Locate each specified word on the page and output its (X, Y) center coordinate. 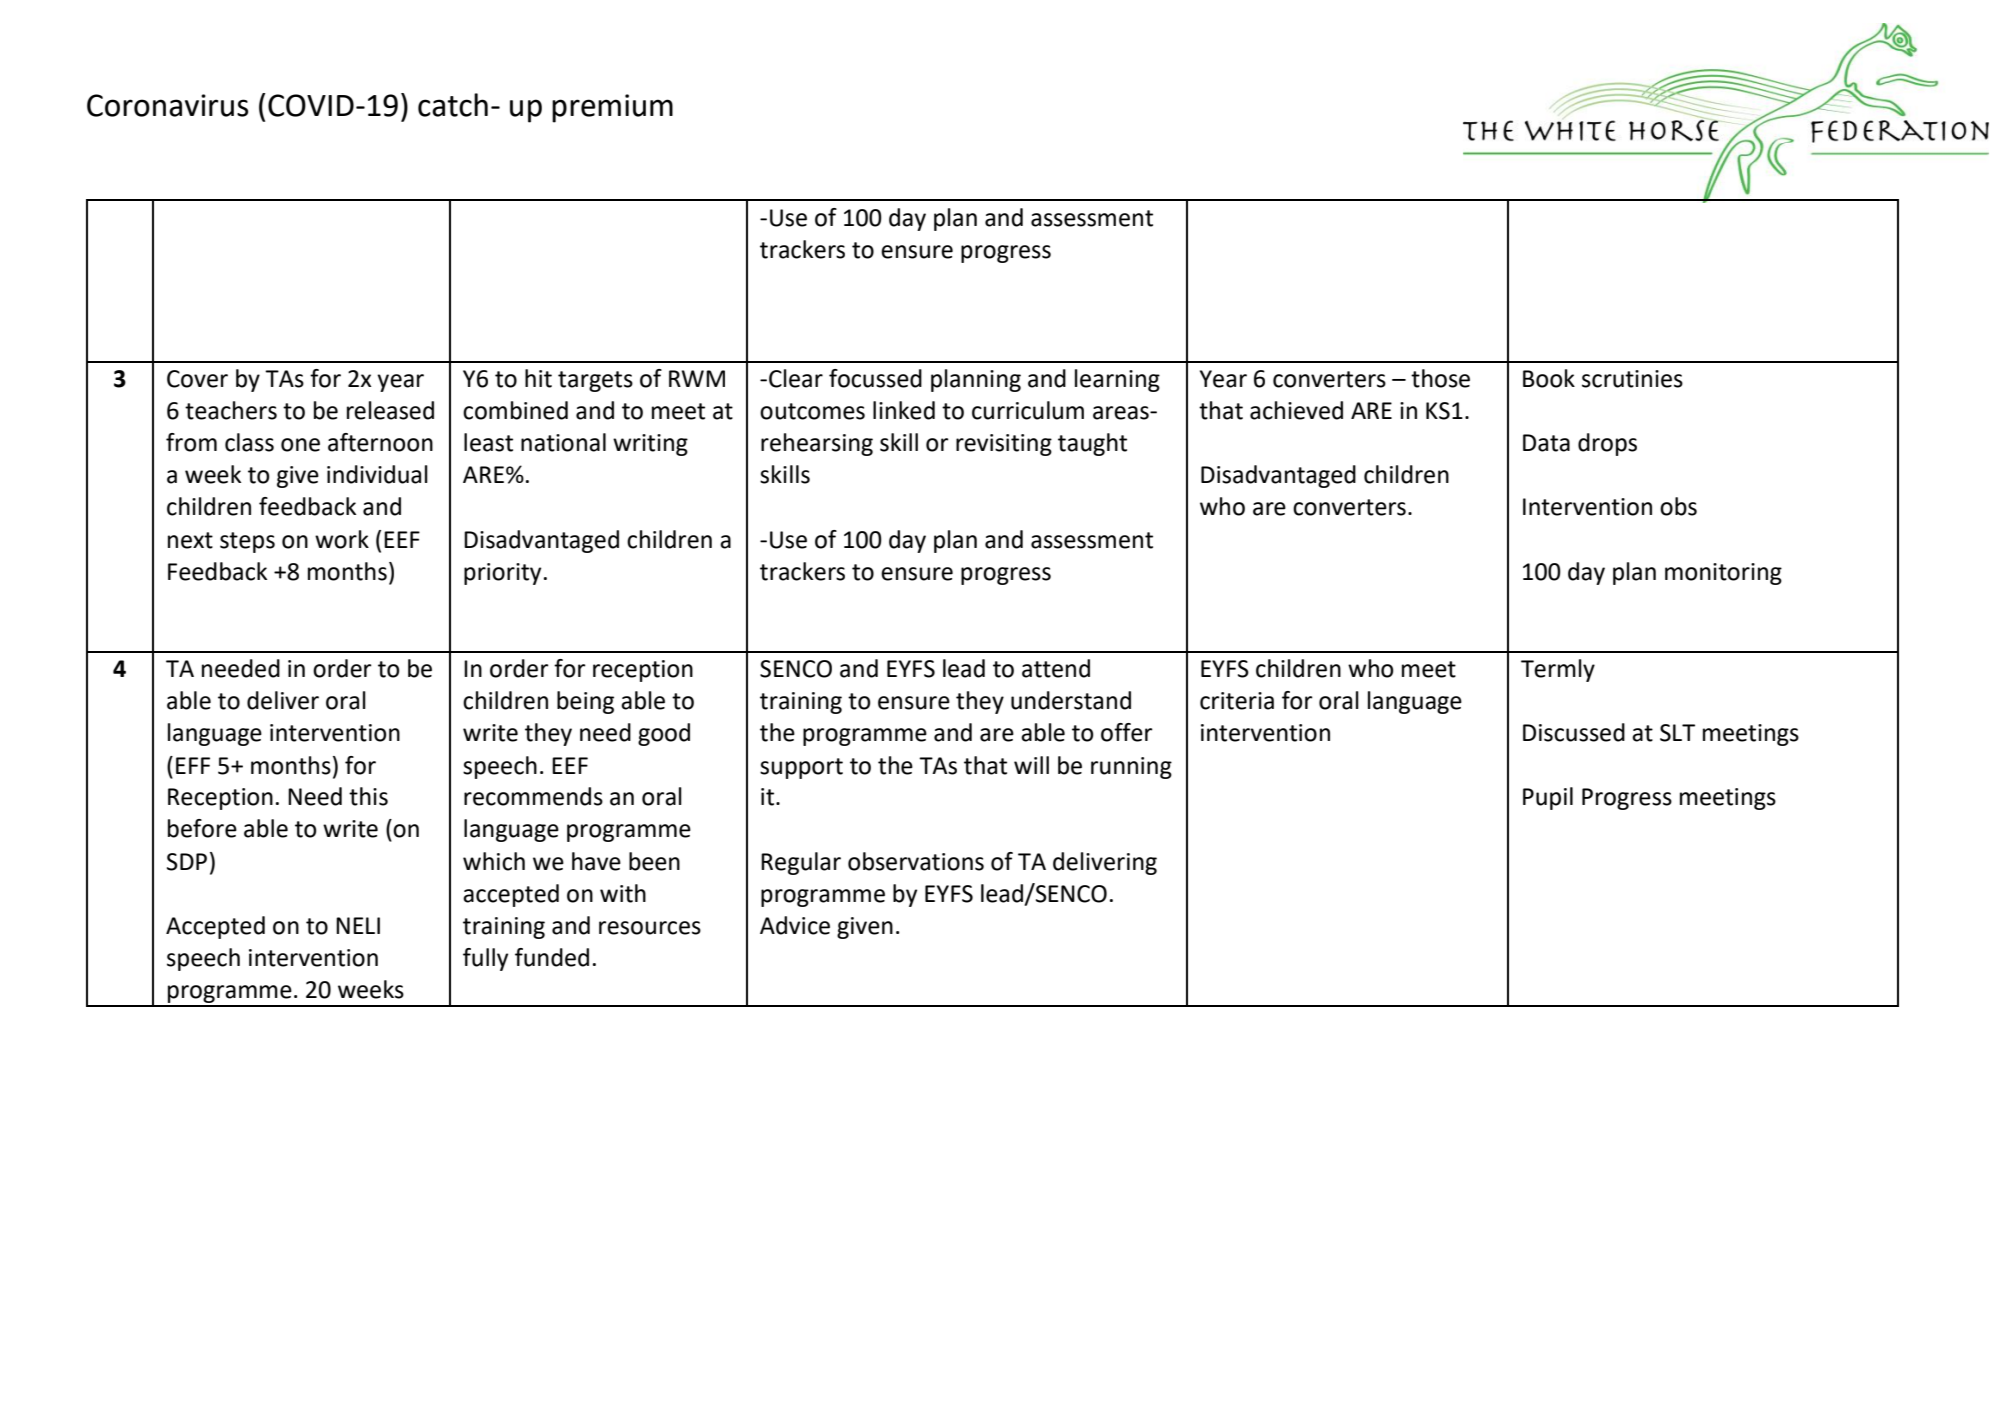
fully (485, 959)
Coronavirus (167, 105)
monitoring (1723, 574)
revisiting (1004, 445)
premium (612, 108)
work (342, 539)
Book (1549, 378)
